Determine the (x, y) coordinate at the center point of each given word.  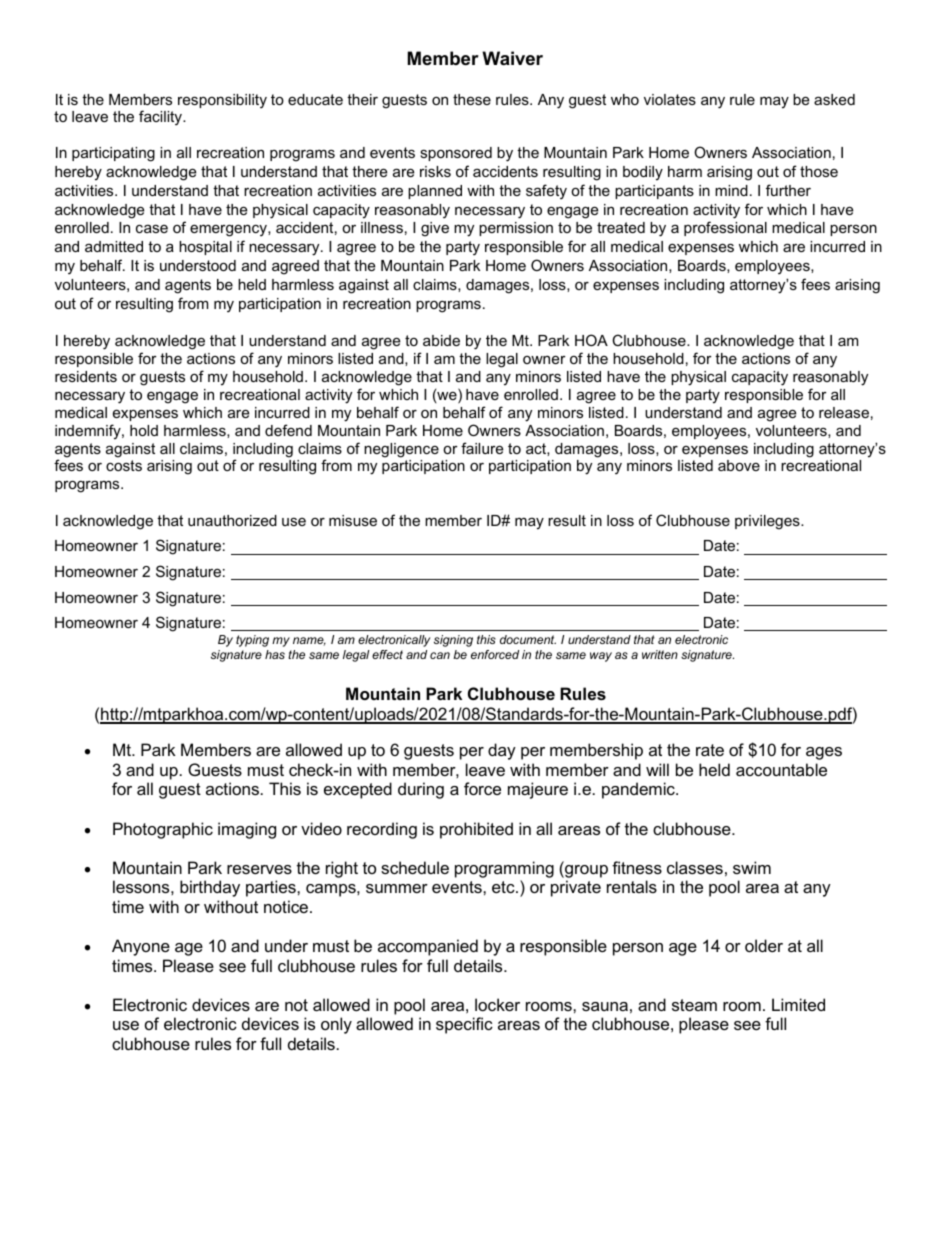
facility (162, 118)
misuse (353, 520)
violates (670, 99)
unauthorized (232, 520)
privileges (768, 522)
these (472, 99)
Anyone (141, 947)
